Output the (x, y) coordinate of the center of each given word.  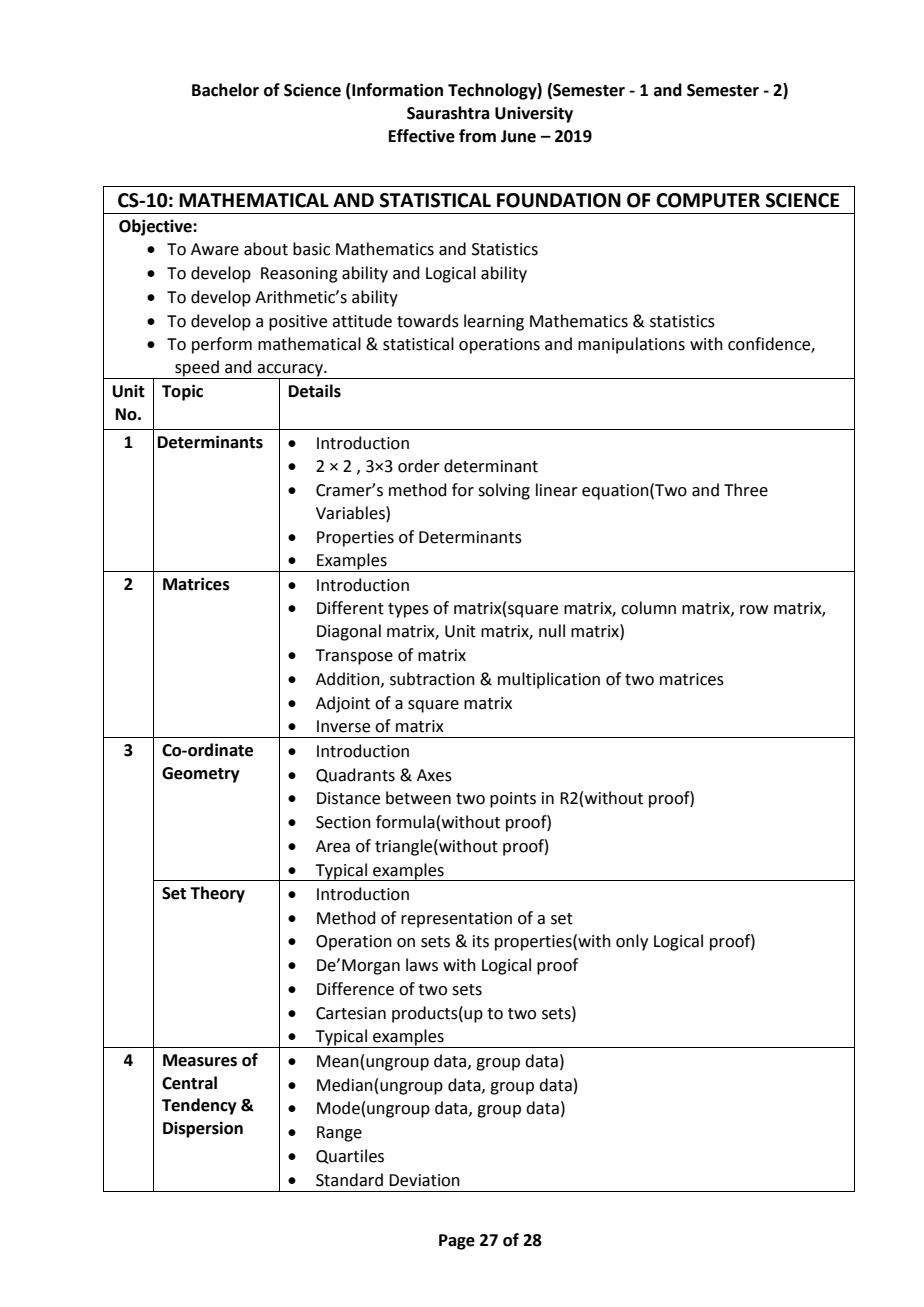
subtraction (432, 679)
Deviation (424, 1180)
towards (428, 321)
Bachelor (225, 90)
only (632, 942)
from (477, 136)
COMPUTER (708, 200)
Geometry (201, 775)
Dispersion (203, 1129)
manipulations (631, 345)
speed (197, 369)
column (648, 608)
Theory (217, 894)
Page (457, 1242)
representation (456, 920)
